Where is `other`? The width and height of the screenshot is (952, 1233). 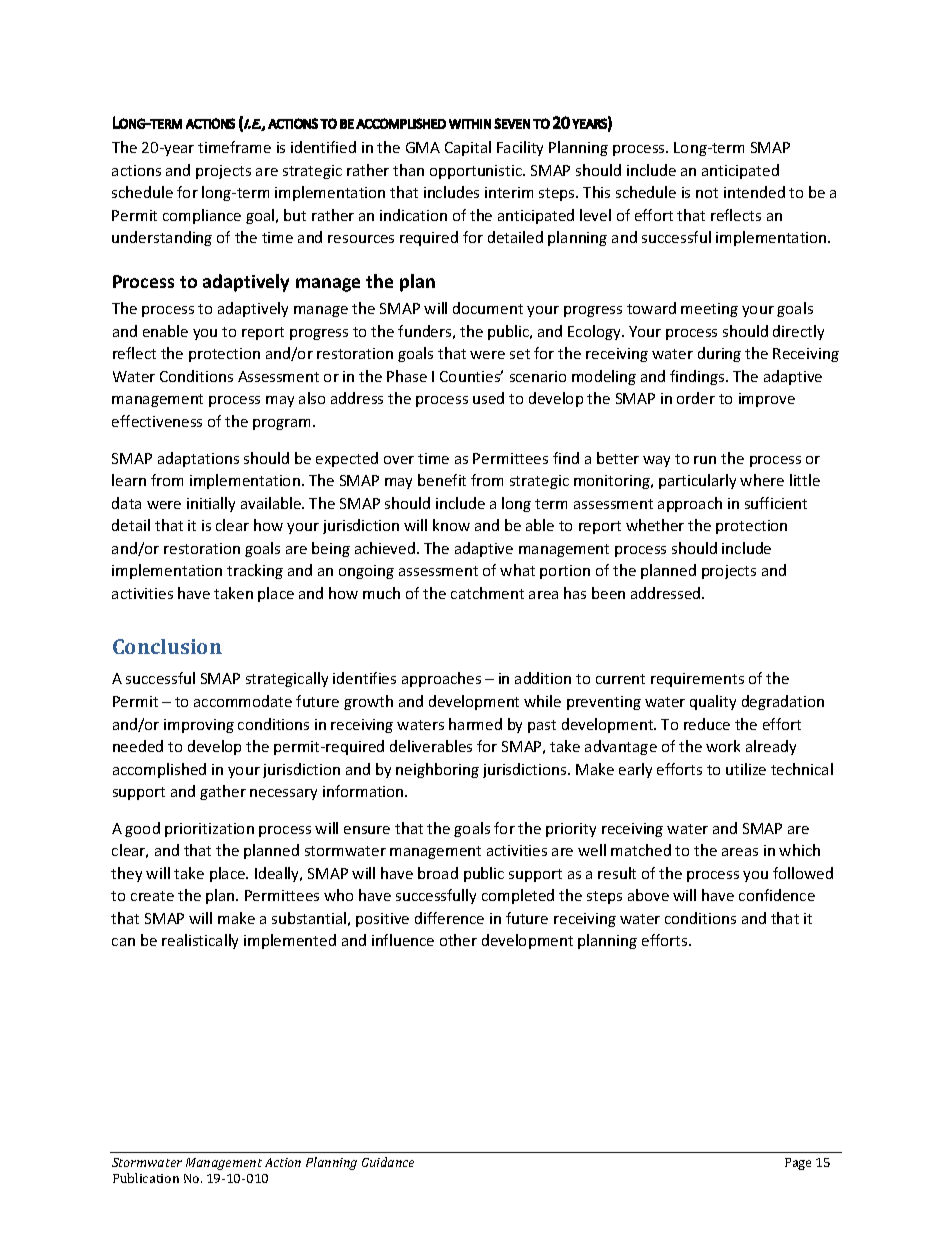
other is located at coordinates (458, 940).
